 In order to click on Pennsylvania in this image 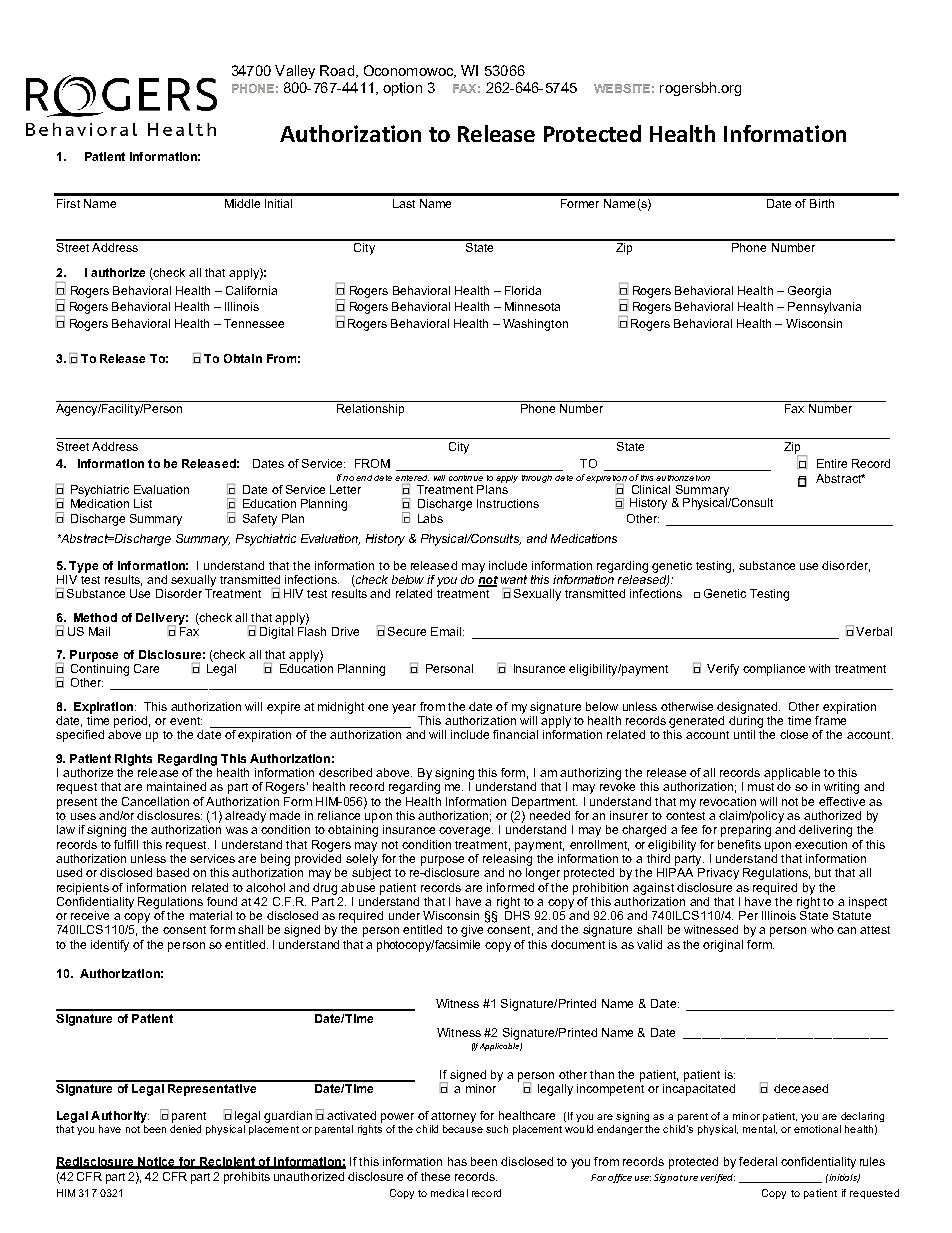, I will do `click(824, 308)`.
